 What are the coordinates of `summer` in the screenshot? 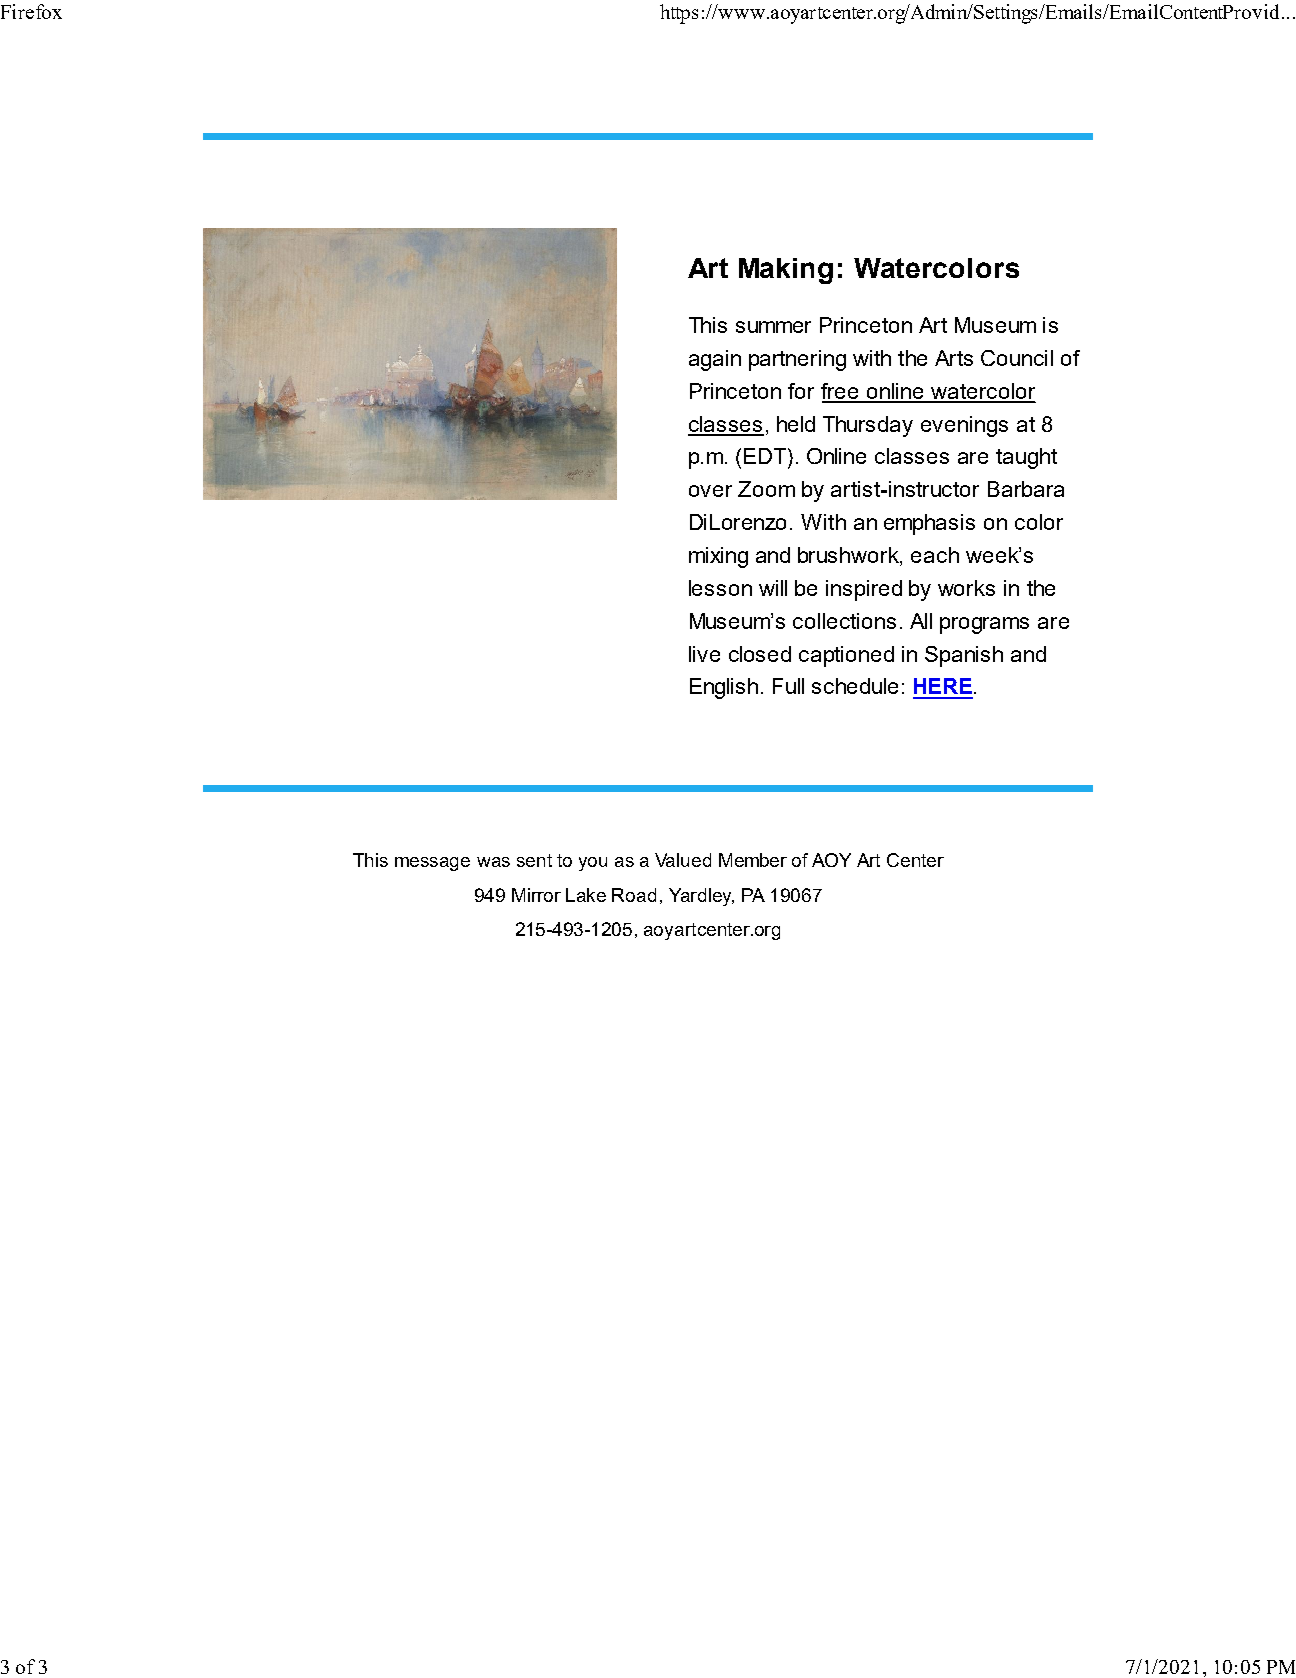 It's located at (773, 327).
